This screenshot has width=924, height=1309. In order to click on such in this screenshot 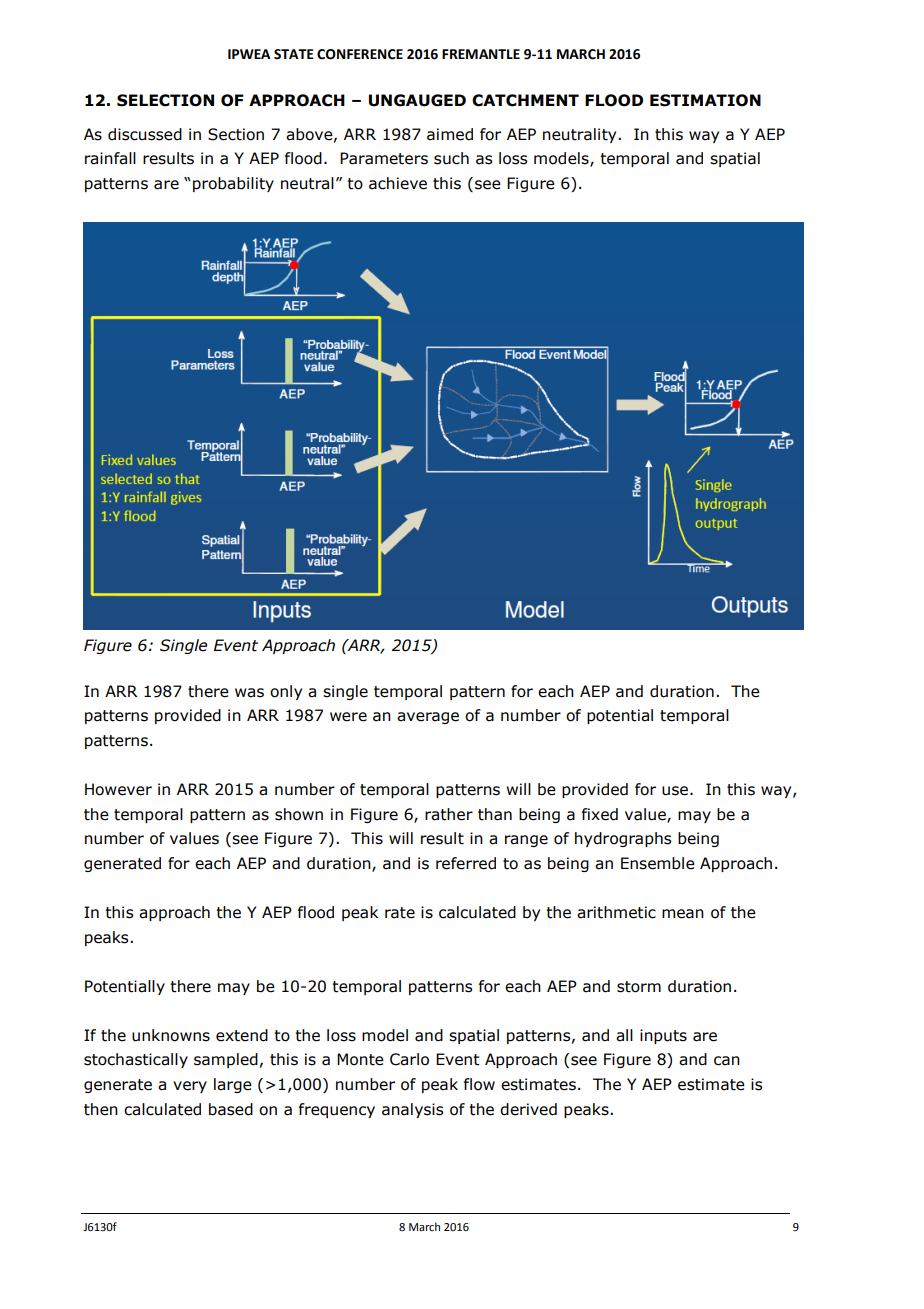, I will do `click(451, 158)`.
